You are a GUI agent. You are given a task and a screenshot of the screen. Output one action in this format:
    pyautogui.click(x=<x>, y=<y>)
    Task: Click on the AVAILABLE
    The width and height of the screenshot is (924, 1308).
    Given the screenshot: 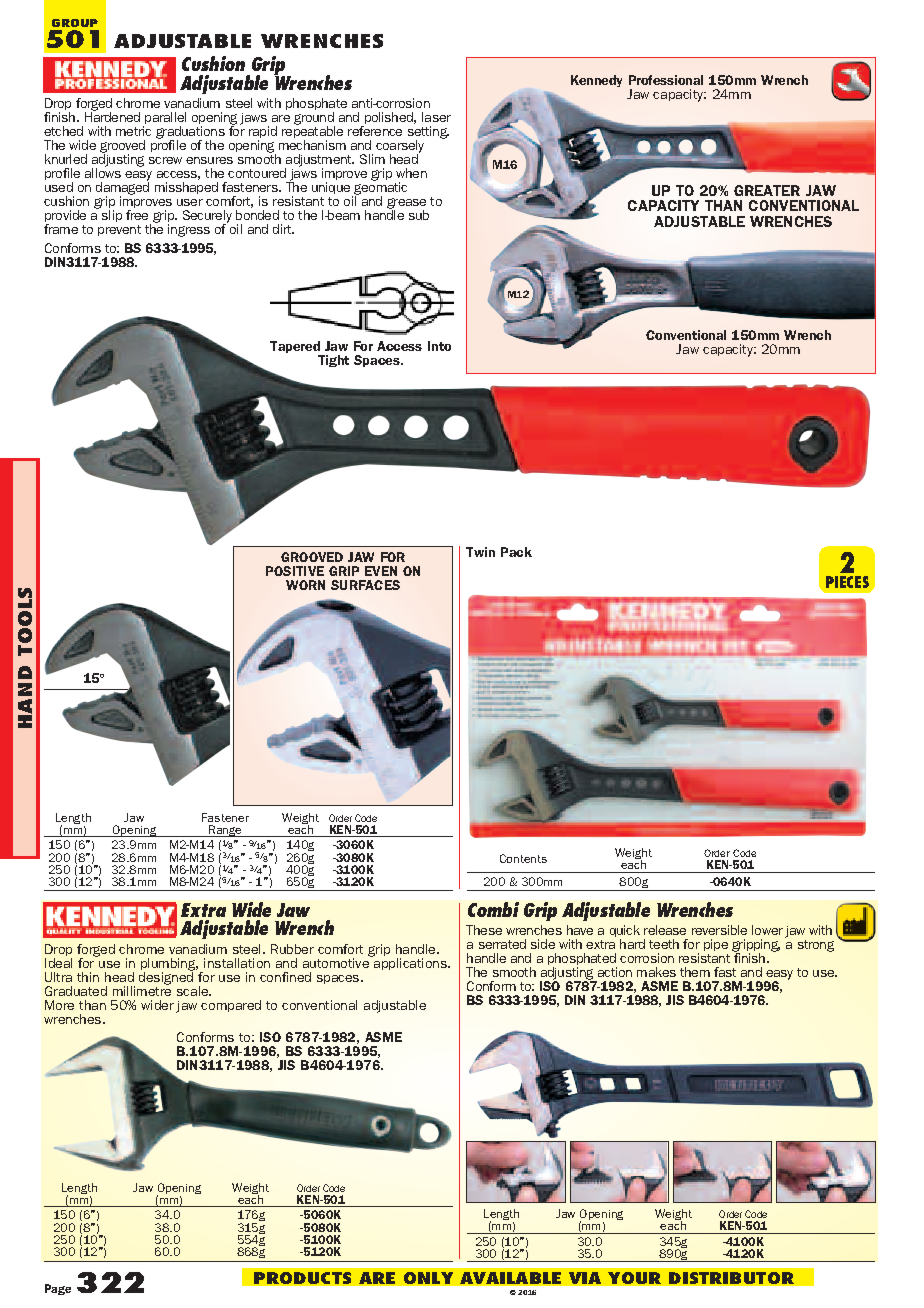 What is the action you would take?
    pyautogui.click(x=510, y=1278)
